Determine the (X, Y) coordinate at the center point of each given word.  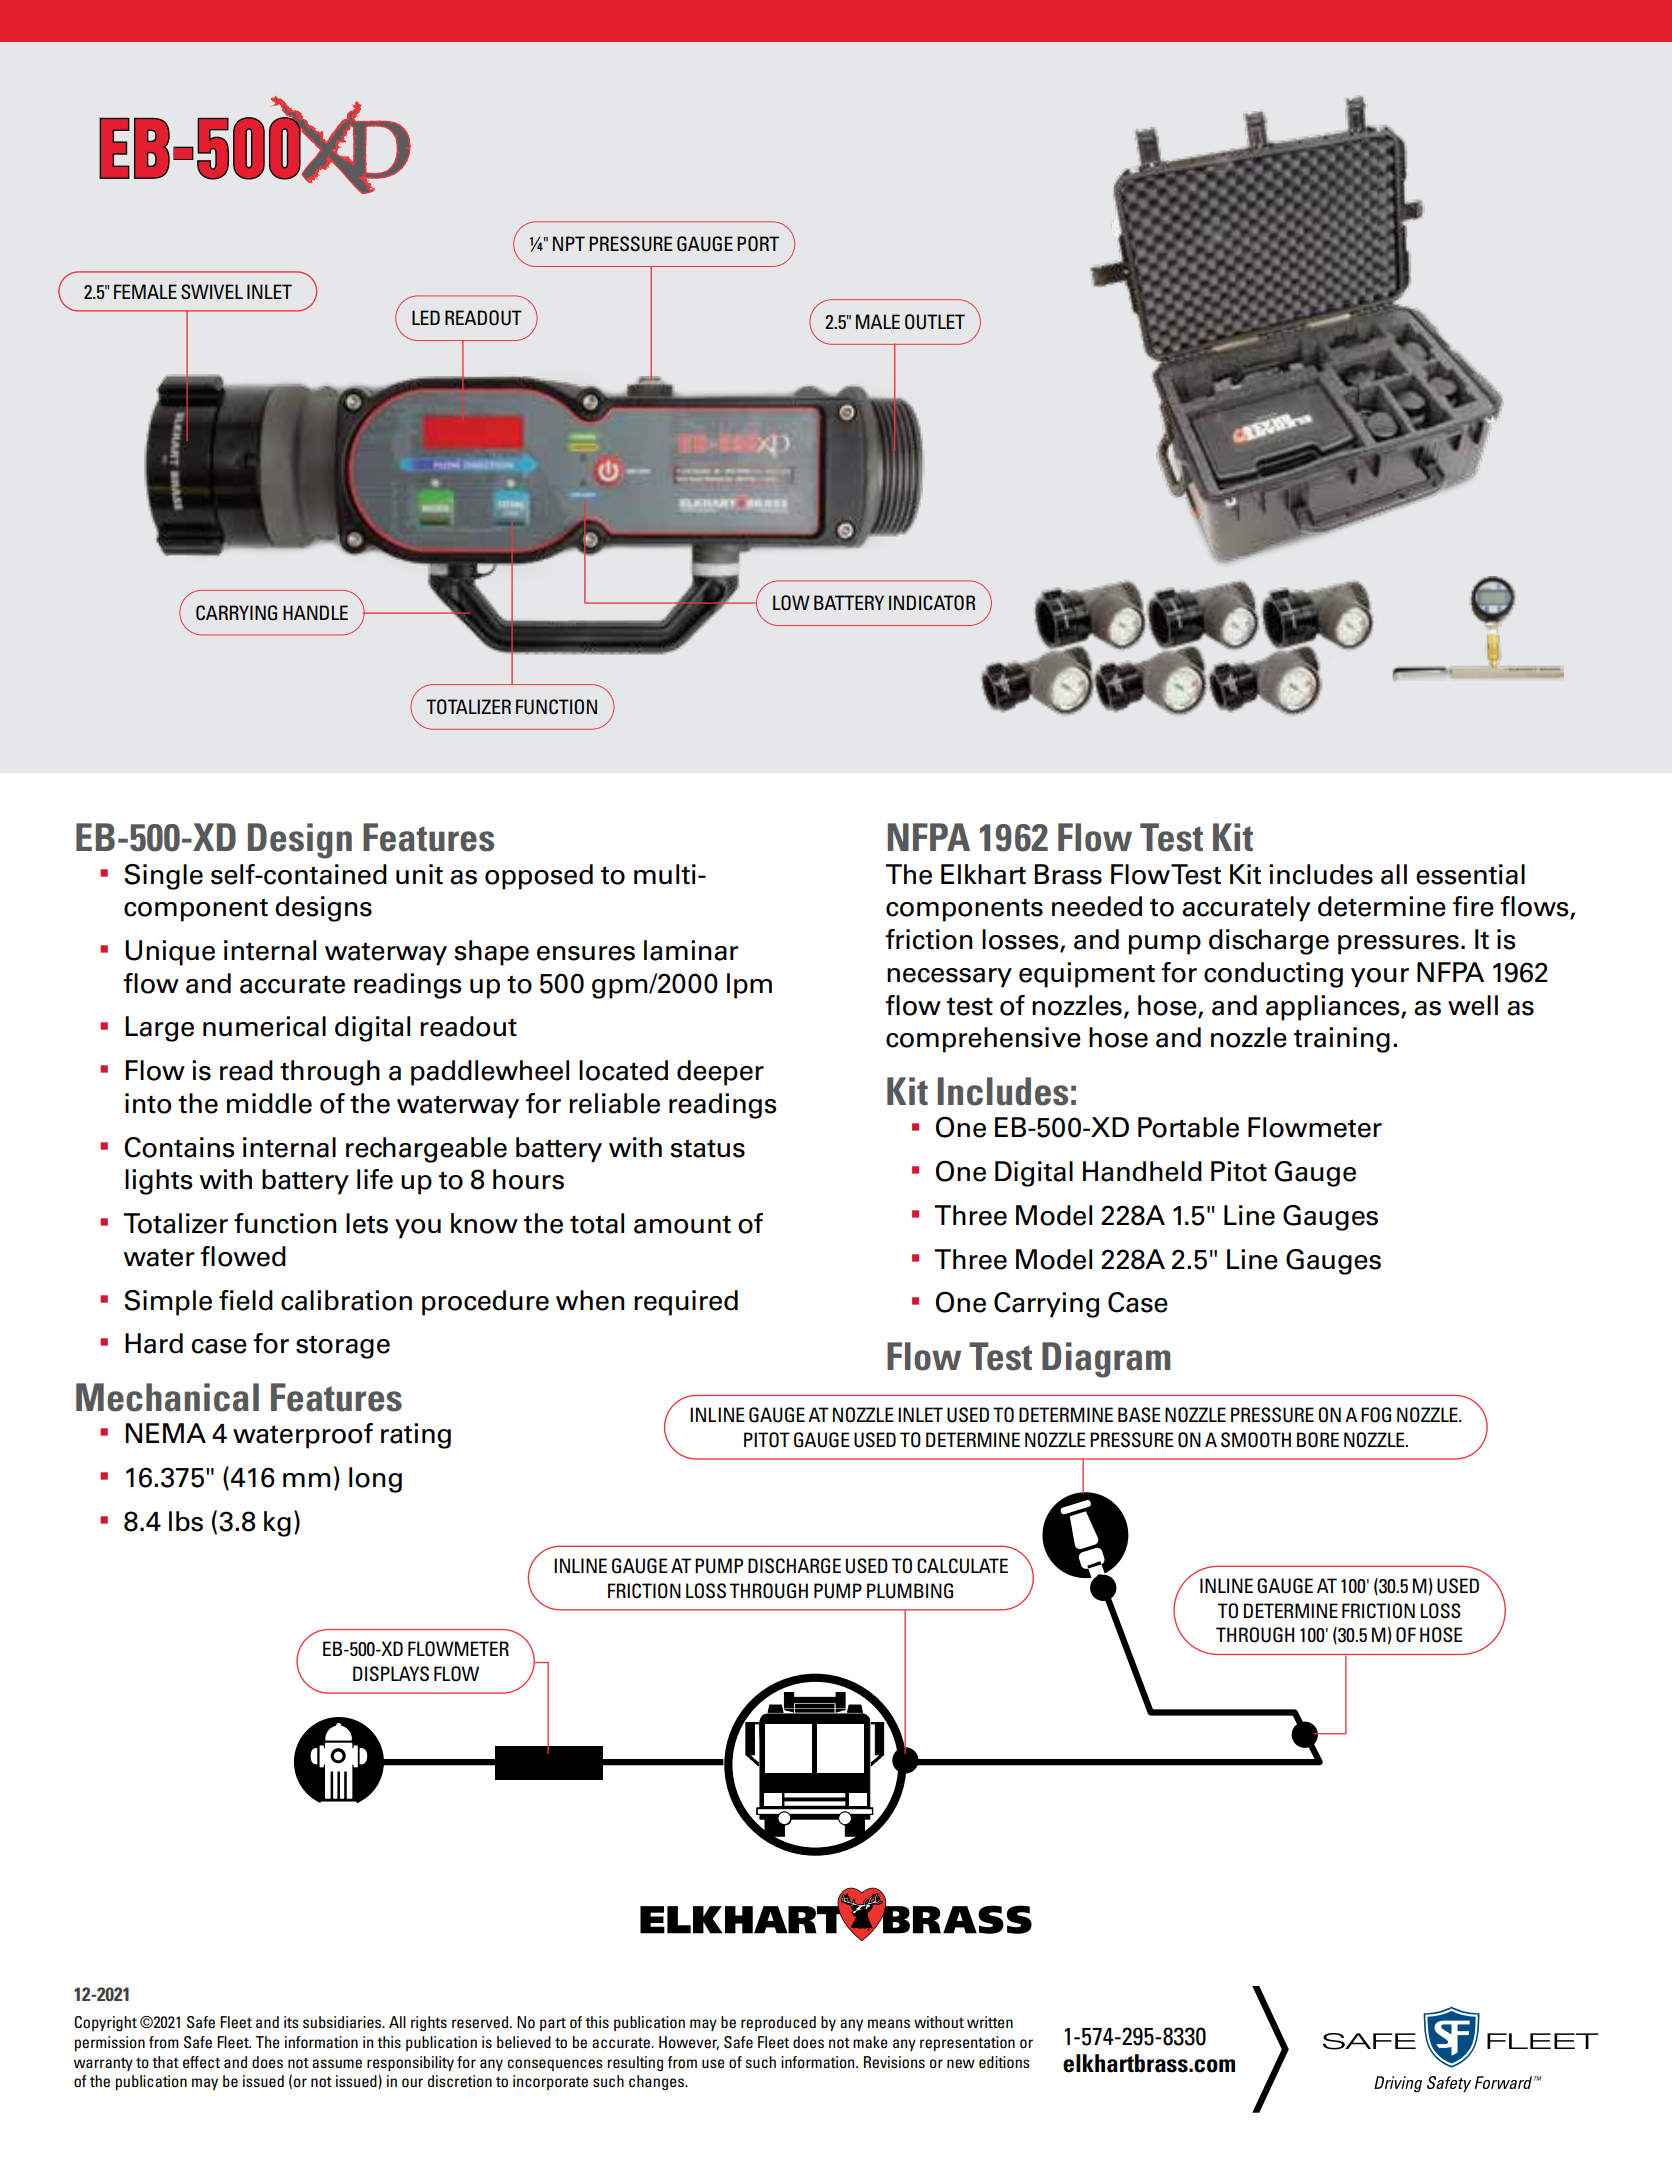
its (291, 2022)
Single (164, 877)
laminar (691, 950)
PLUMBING (910, 1591)
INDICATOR (932, 603)
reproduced (778, 2023)
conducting (1273, 975)
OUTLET (935, 322)
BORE (1318, 1440)
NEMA (166, 1433)
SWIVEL (212, 291)
